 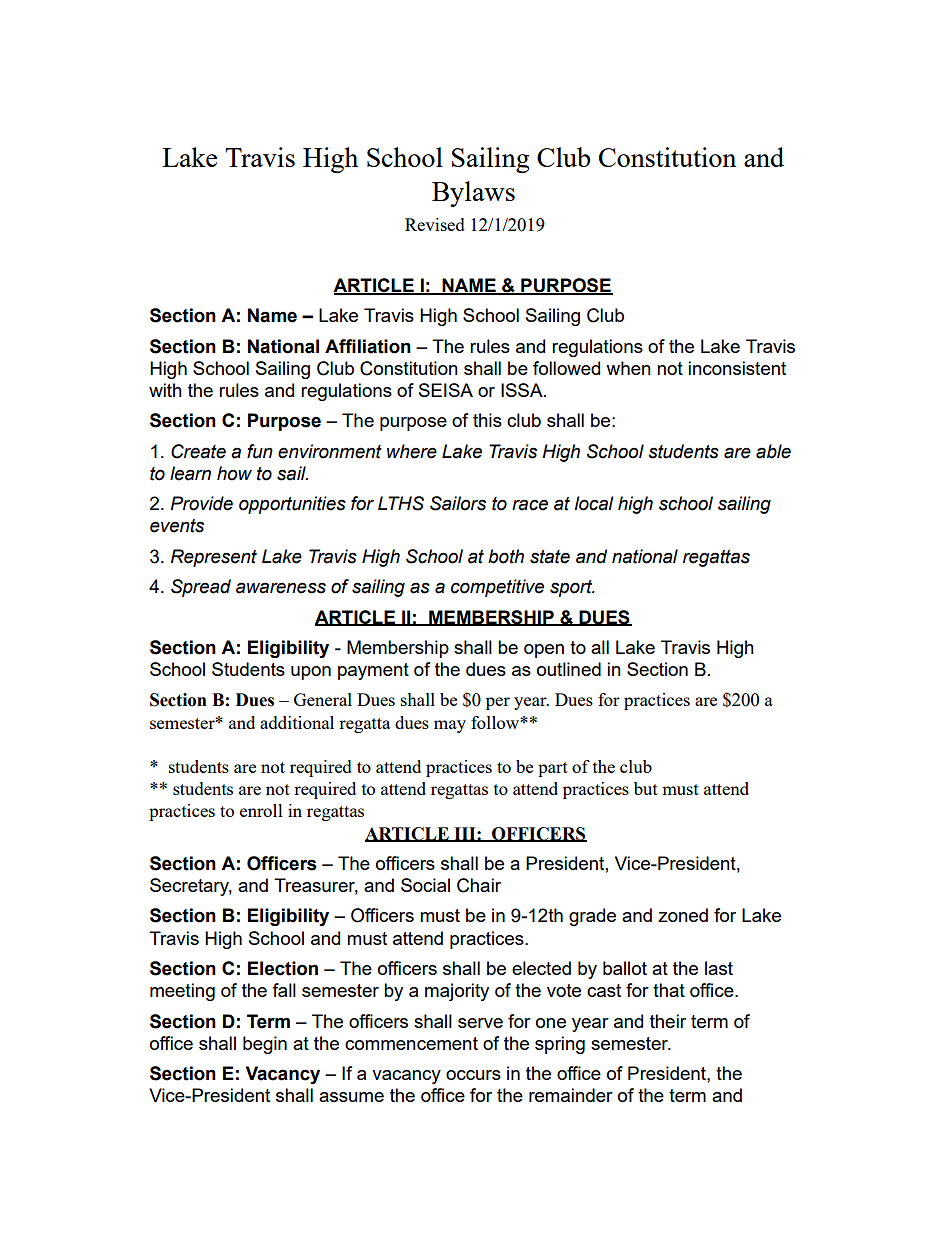 I want to click on fun, so click(x=260, y=451).
